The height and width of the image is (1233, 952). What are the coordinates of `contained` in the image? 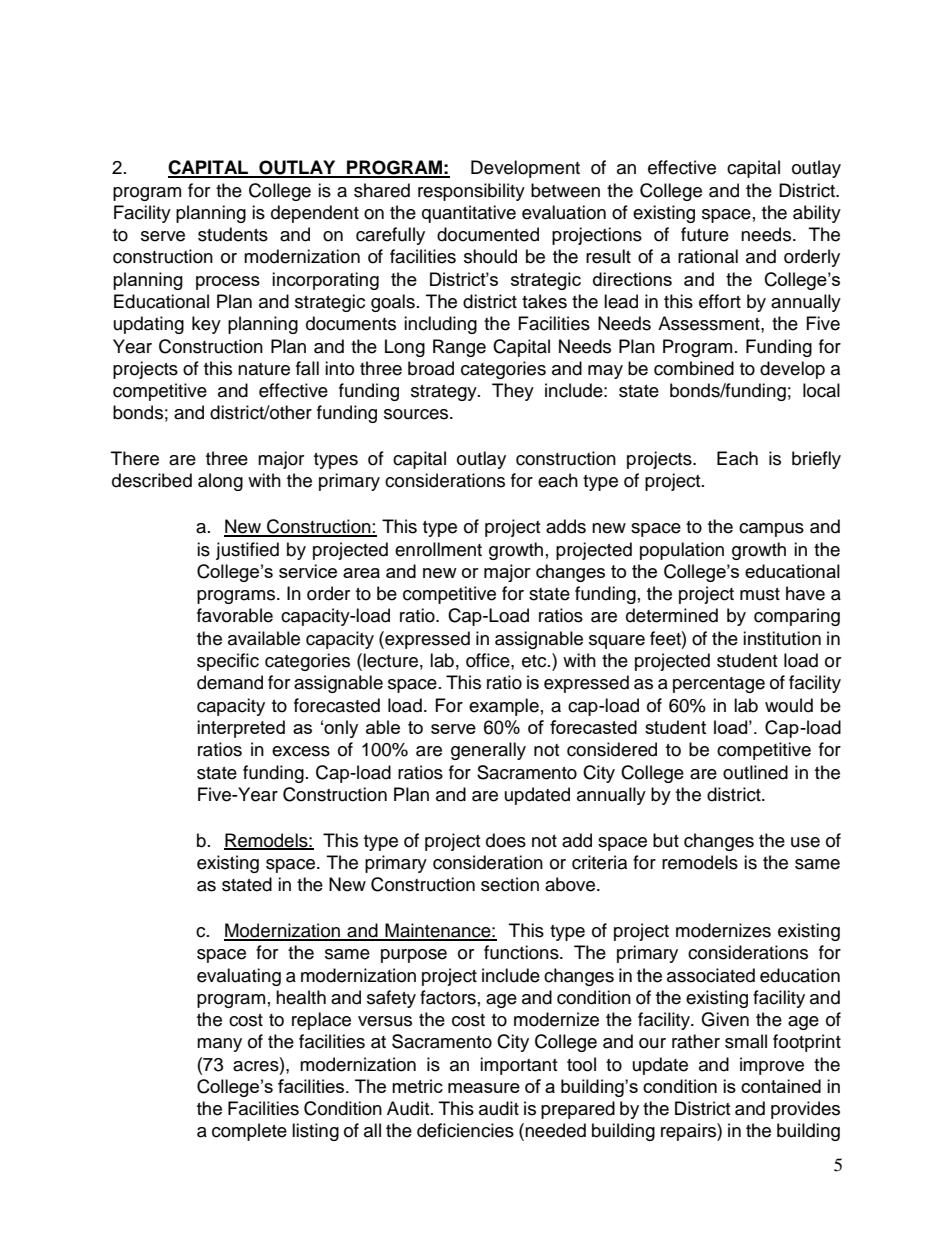 It's located at (781, 1086).
